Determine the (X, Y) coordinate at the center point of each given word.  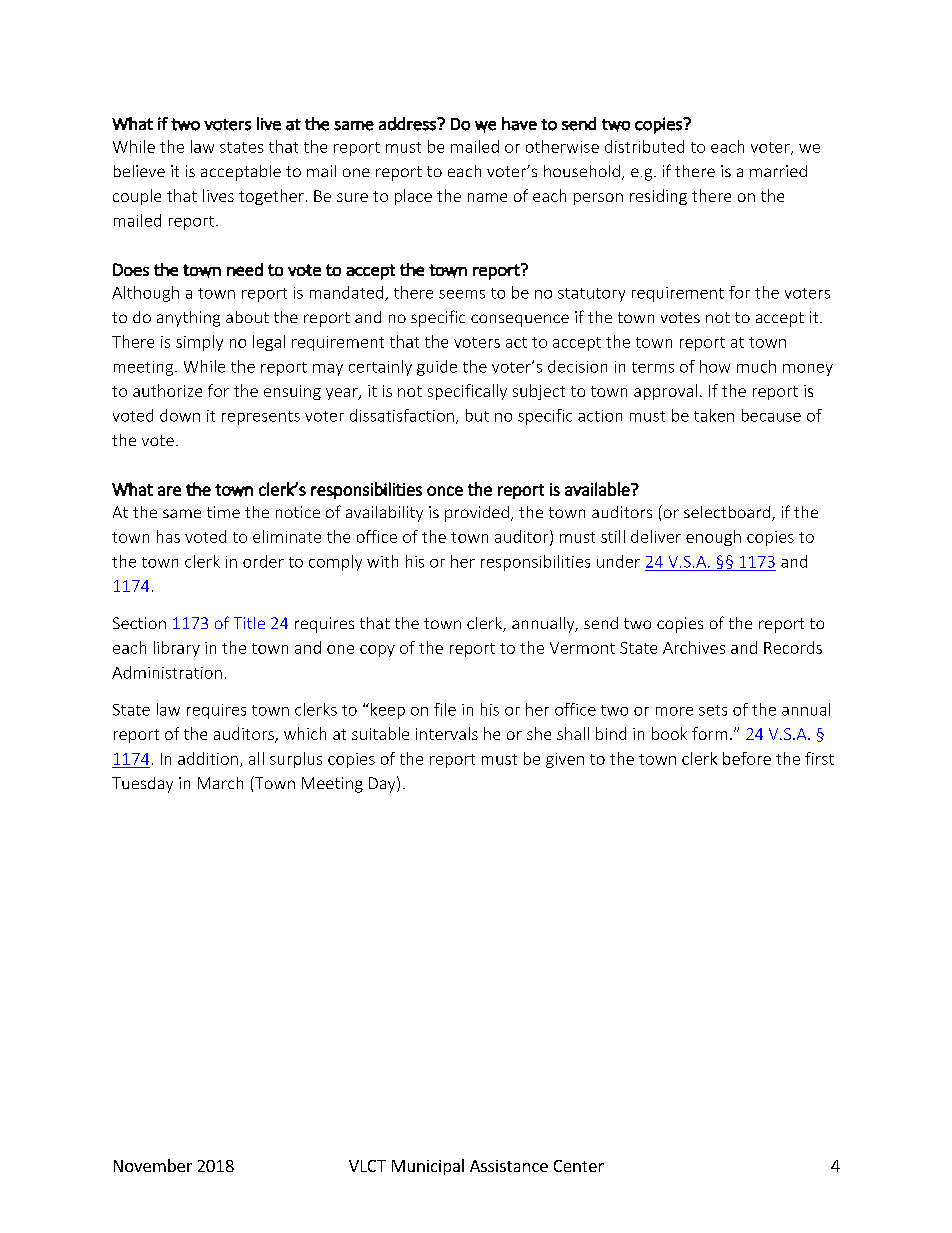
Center (579, 1166)
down (180, 415)
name (487, 197)
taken (714, 415)
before (747, 758)
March (220, 783)
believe (139, 171)
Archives (694, 647)
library (177, 649)
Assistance (509, 1166)
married (778, 171)
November (153, 1165)
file (445, 709)
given (565, 760)
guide (437, 368)
